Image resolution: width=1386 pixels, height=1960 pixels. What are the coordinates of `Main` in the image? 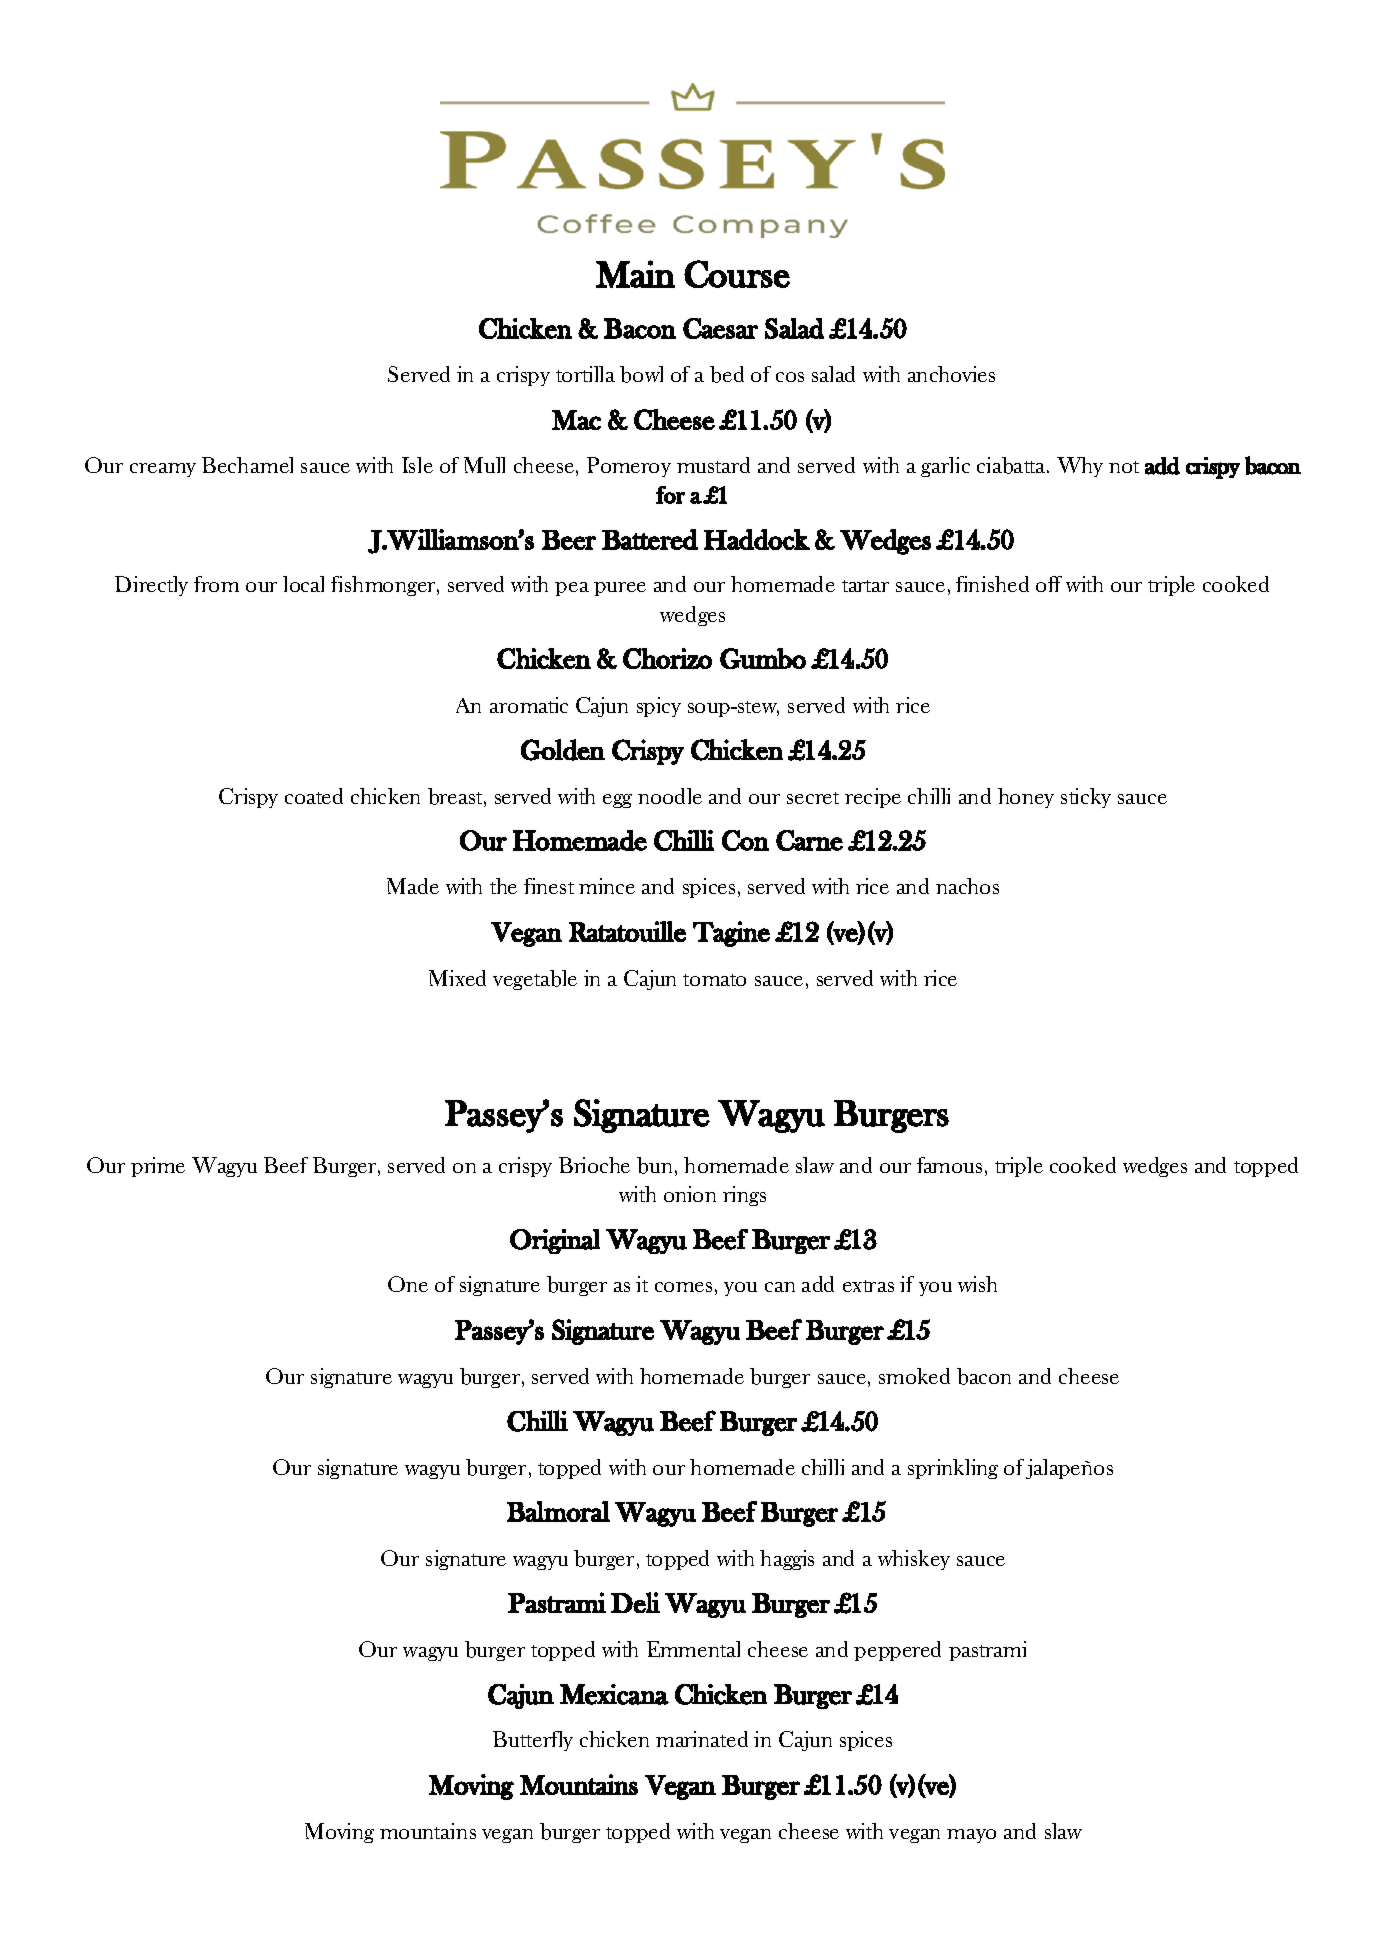 It's located at (635, 274).
